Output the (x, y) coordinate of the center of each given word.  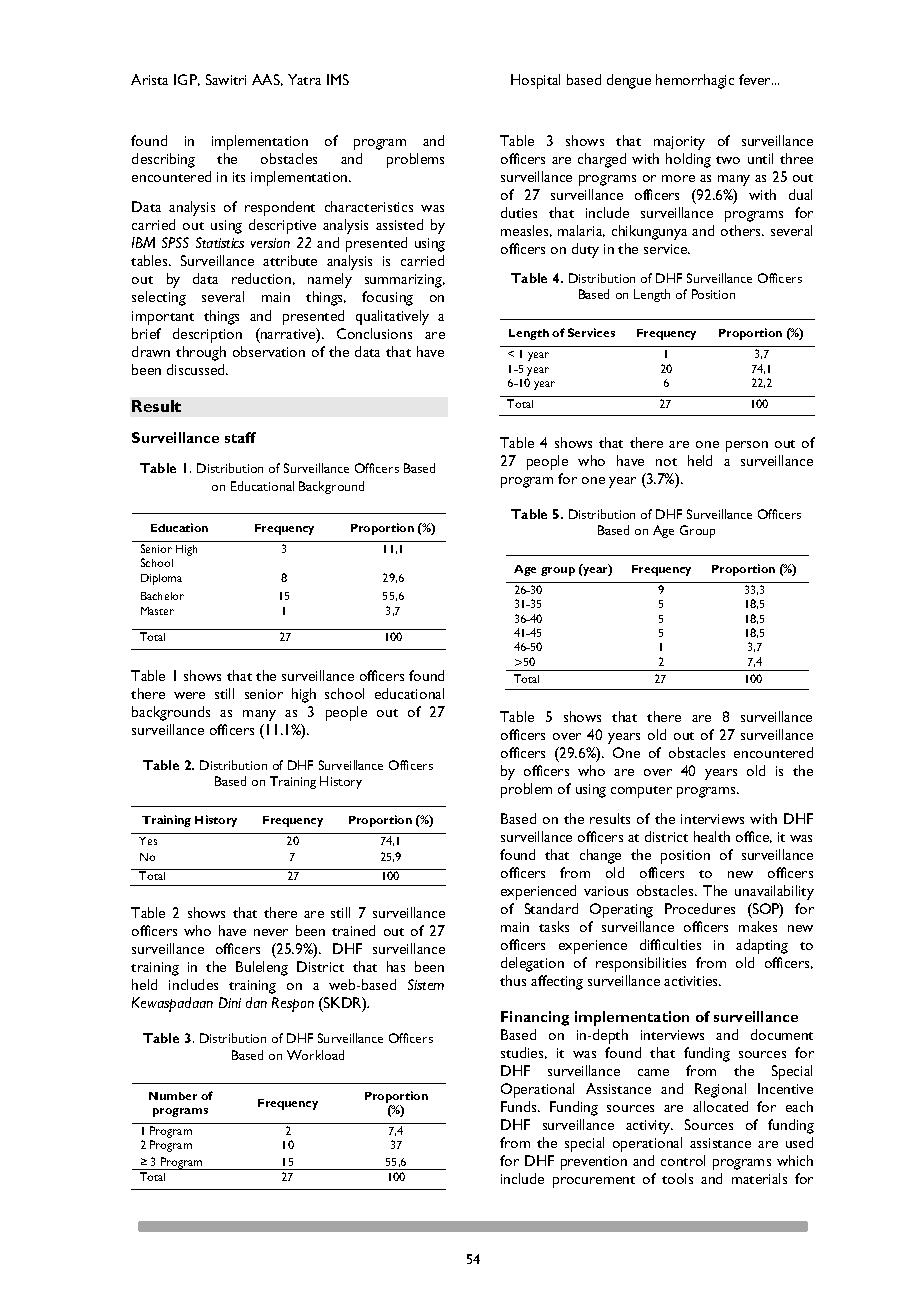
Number (173, 1096)
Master (157, 611)
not (666, 462)
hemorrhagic (695, 81)
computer (641, 792)
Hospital (535, 81)
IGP (187, 80)
